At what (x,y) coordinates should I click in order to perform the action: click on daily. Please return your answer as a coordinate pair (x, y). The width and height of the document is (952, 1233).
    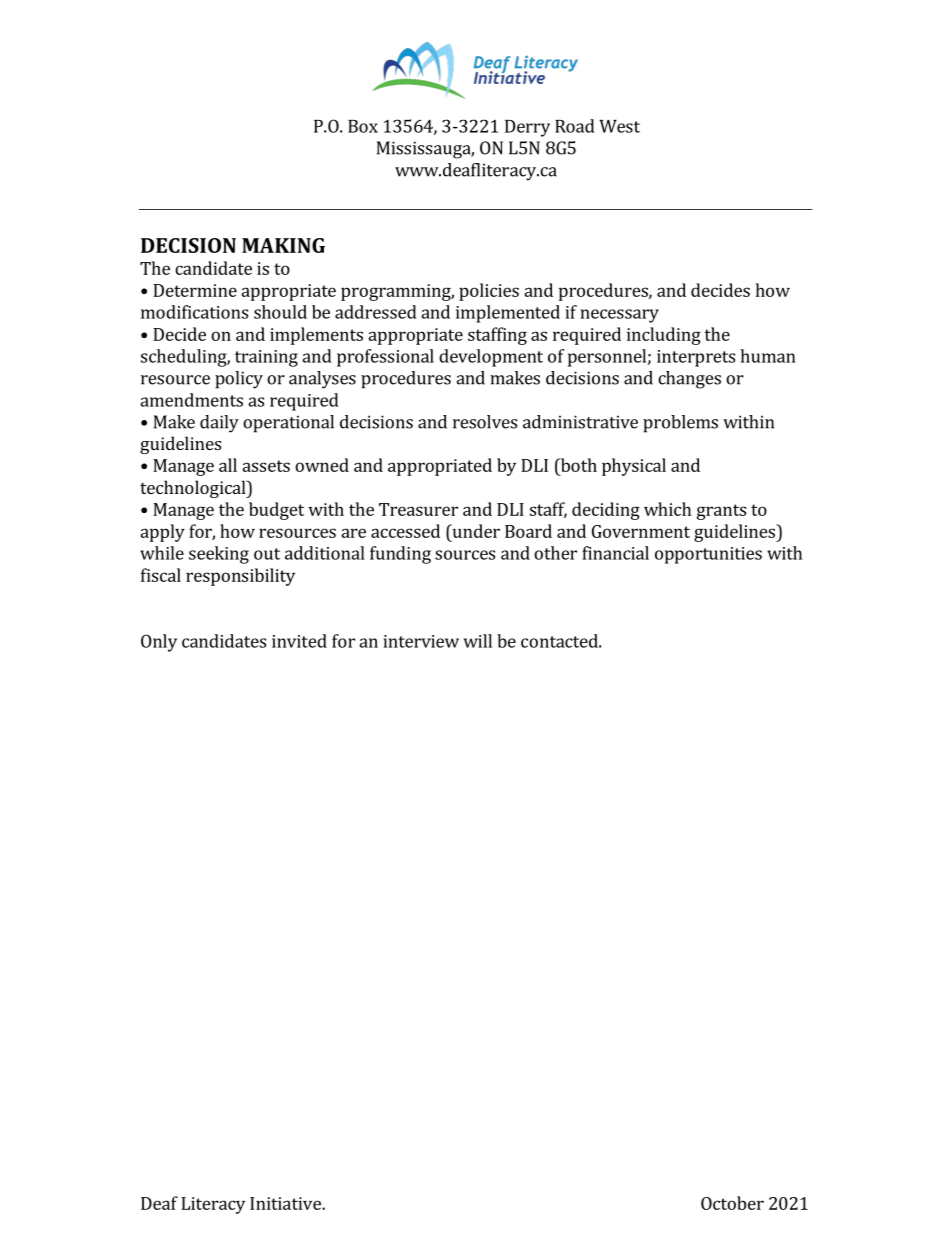
    Looking at the image, I should click on (219, 424).
